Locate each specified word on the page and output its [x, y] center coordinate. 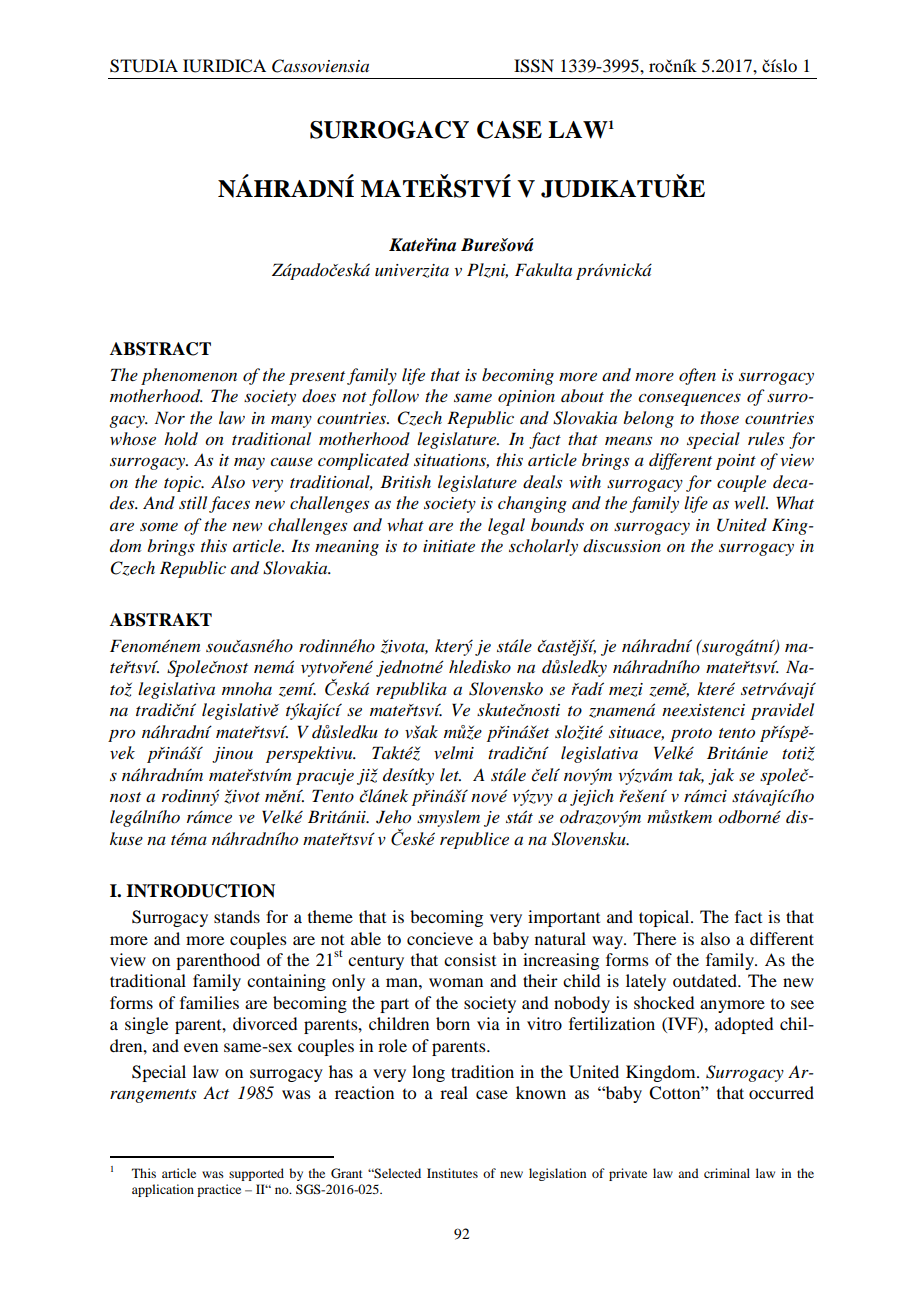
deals [542, 482]
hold [181, 439]
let [450, 774]
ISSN [534, 66]
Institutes [452, 1173]
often [697, 376]
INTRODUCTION [200, 891]
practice [219, 1190]
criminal [727, 1173]
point [736, 462]
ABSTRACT [160, 349]
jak [721, 776]
